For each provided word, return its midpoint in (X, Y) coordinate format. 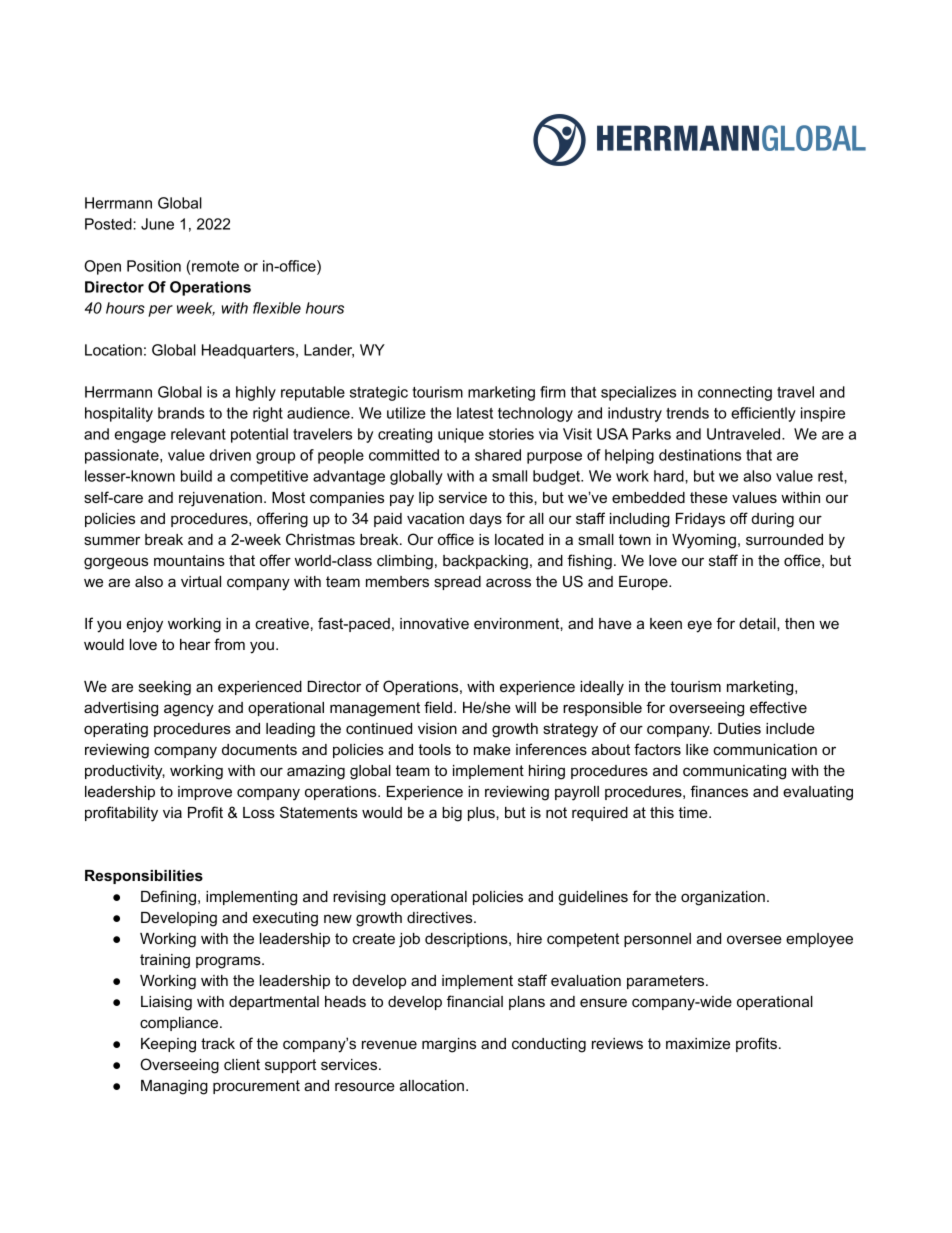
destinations (700, 455)
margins (449, 1045)
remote (214, 266)
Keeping (168, 1045)
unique (461, 435)
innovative (434, 623)
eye (700, 626)
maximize (698, 1043)
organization (723, 898)
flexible (277, 308)
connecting (735, 393)
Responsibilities (144, 877)
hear (195, 644)
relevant (198, 434)
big (452, 814)
